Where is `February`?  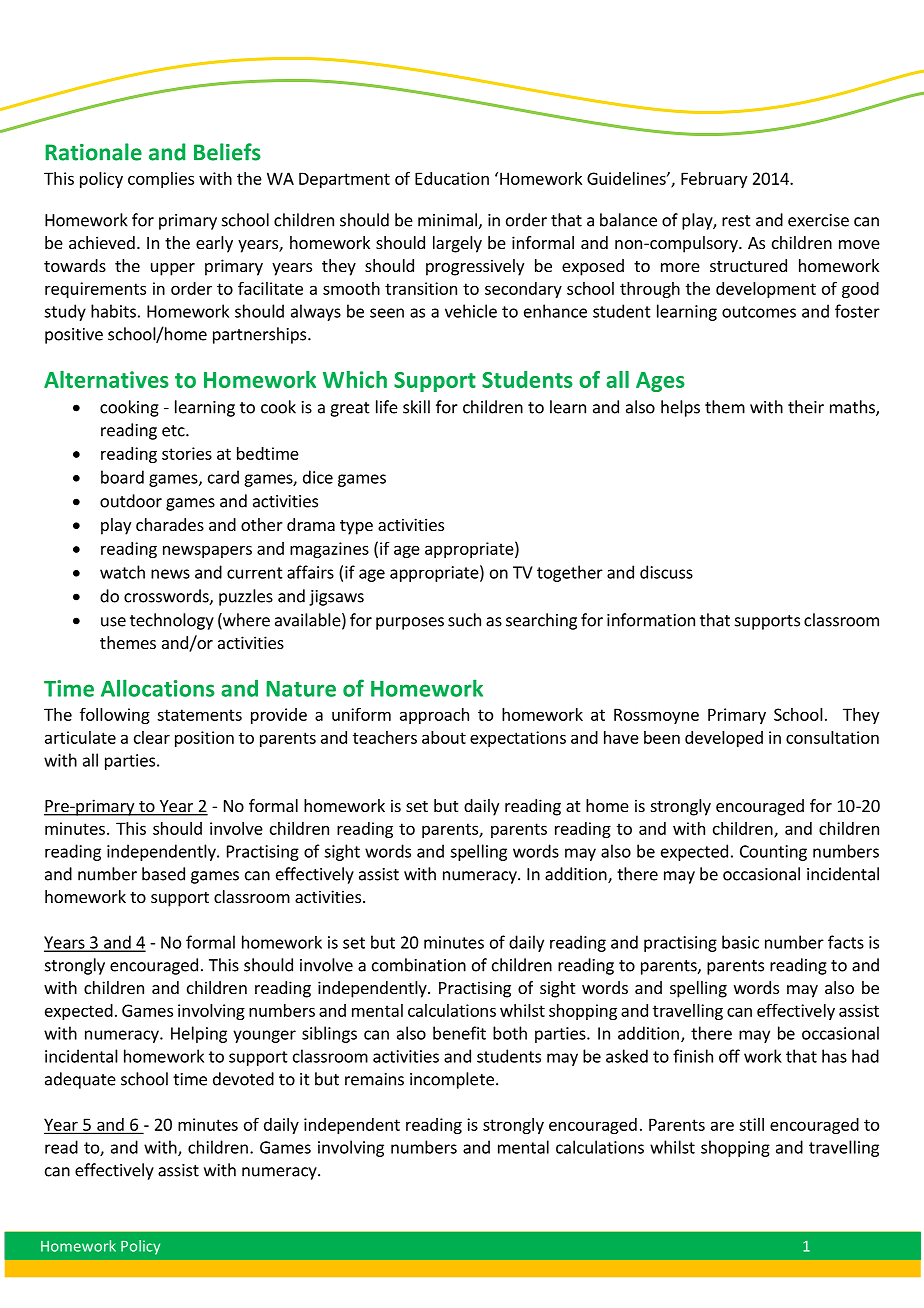
February is located at coordinates (714, 180).
